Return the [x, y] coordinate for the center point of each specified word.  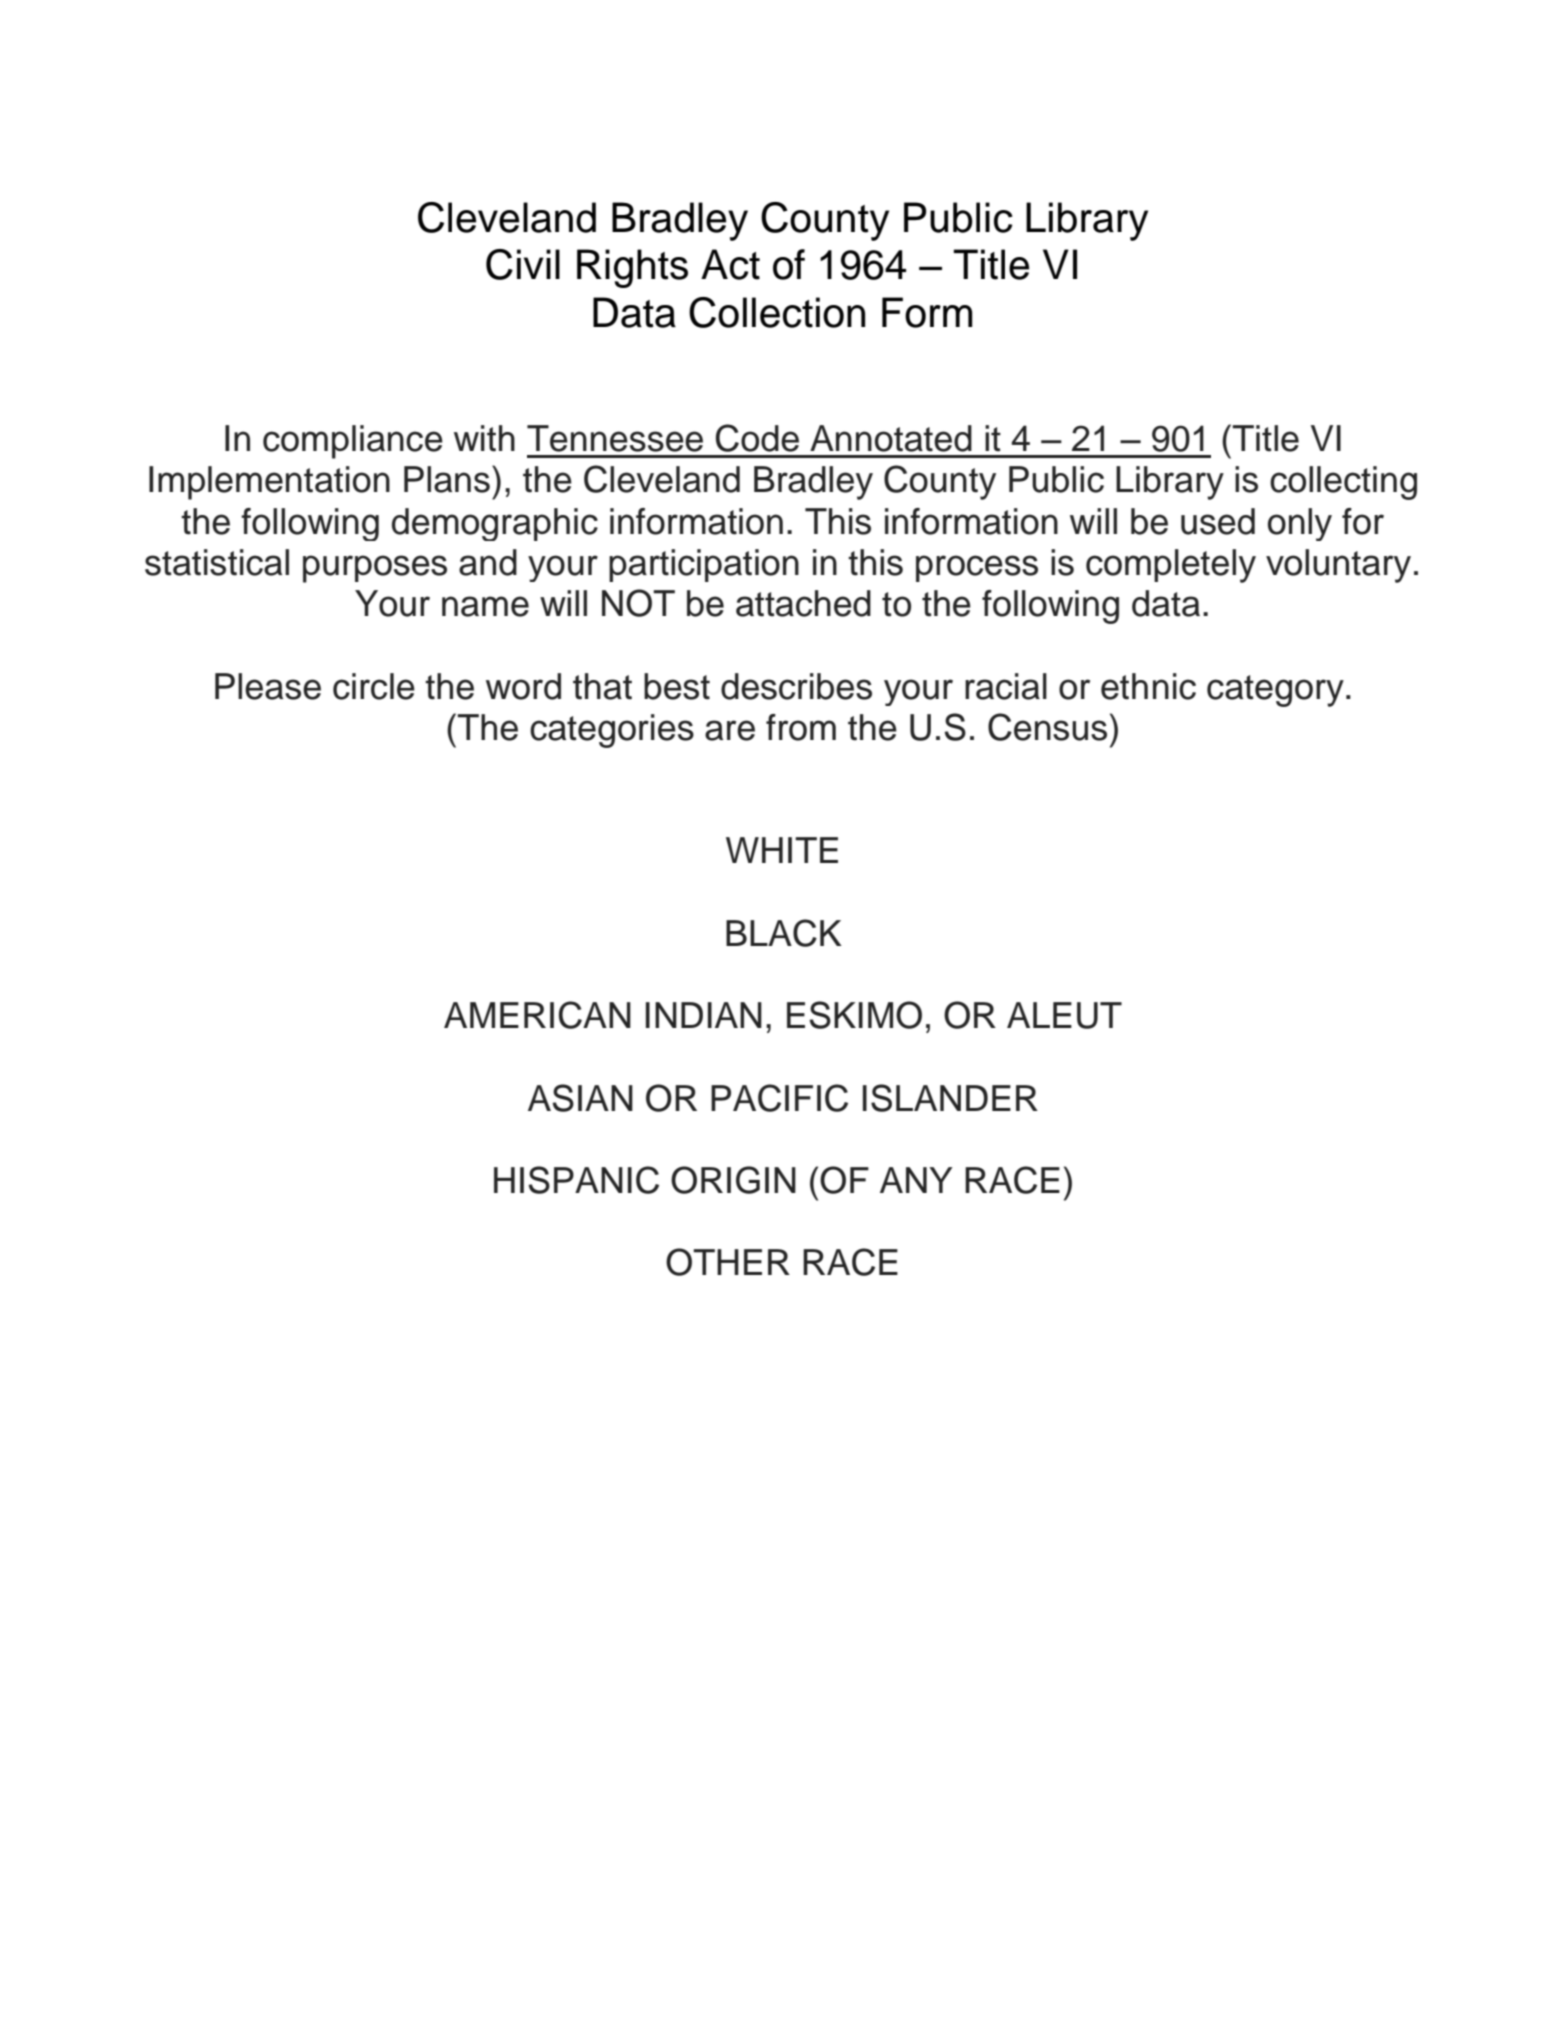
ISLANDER [950, 1098]
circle [374, 686]
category [1275, 691]
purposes [375, 569]
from [801, 727]
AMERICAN [537, 1015]
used [1218, 521]
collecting [1343, 483]
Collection [777, 312]
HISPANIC [576, 1180]
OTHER [728, 1262]
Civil [523, 264]
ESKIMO [854, 1015]
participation [704, 565]
